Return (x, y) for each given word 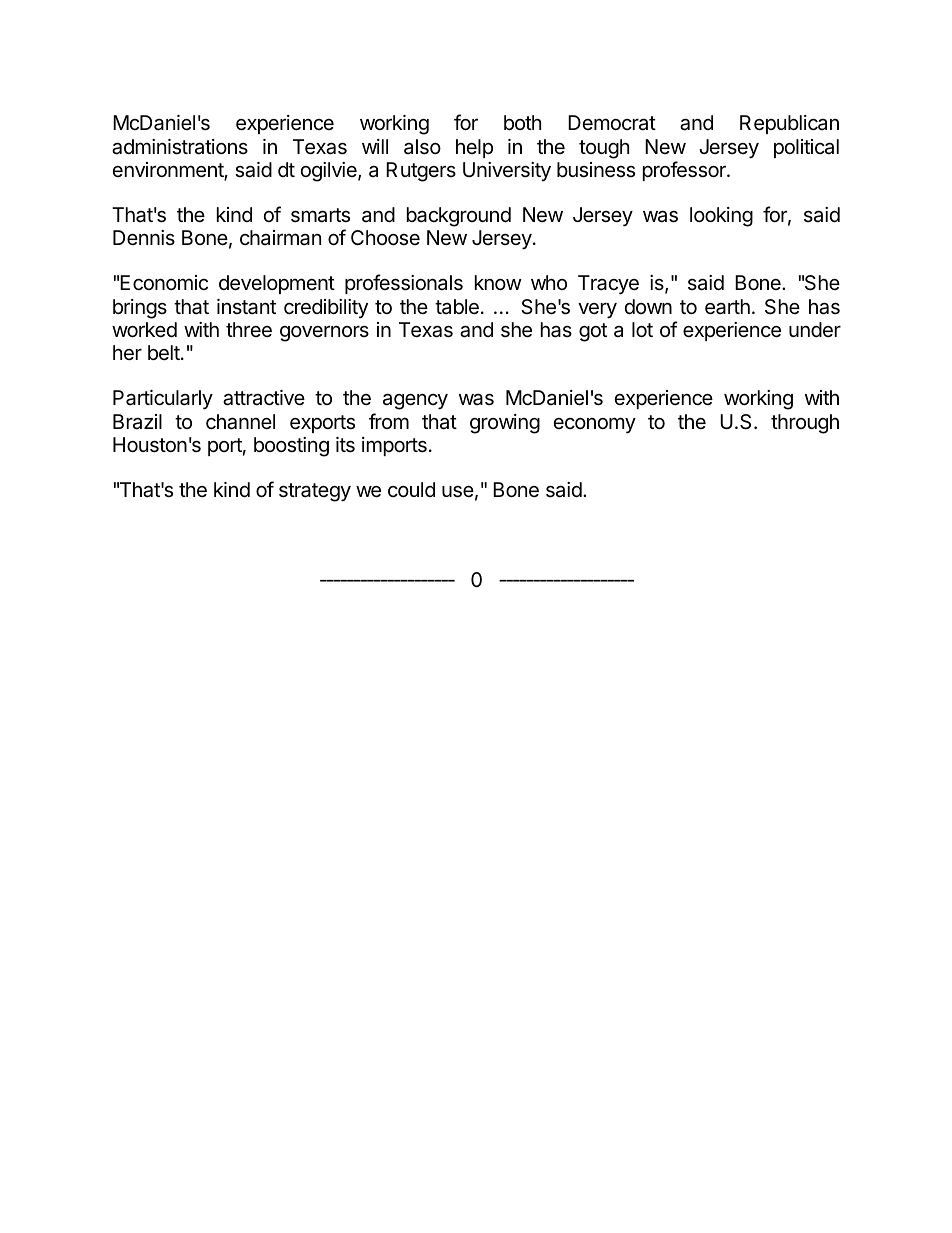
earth (727, 307)
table (457, 307)
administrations (180, 147)
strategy (315, 492)
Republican (789, 124)
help (474, 148)
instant (246, 307)
